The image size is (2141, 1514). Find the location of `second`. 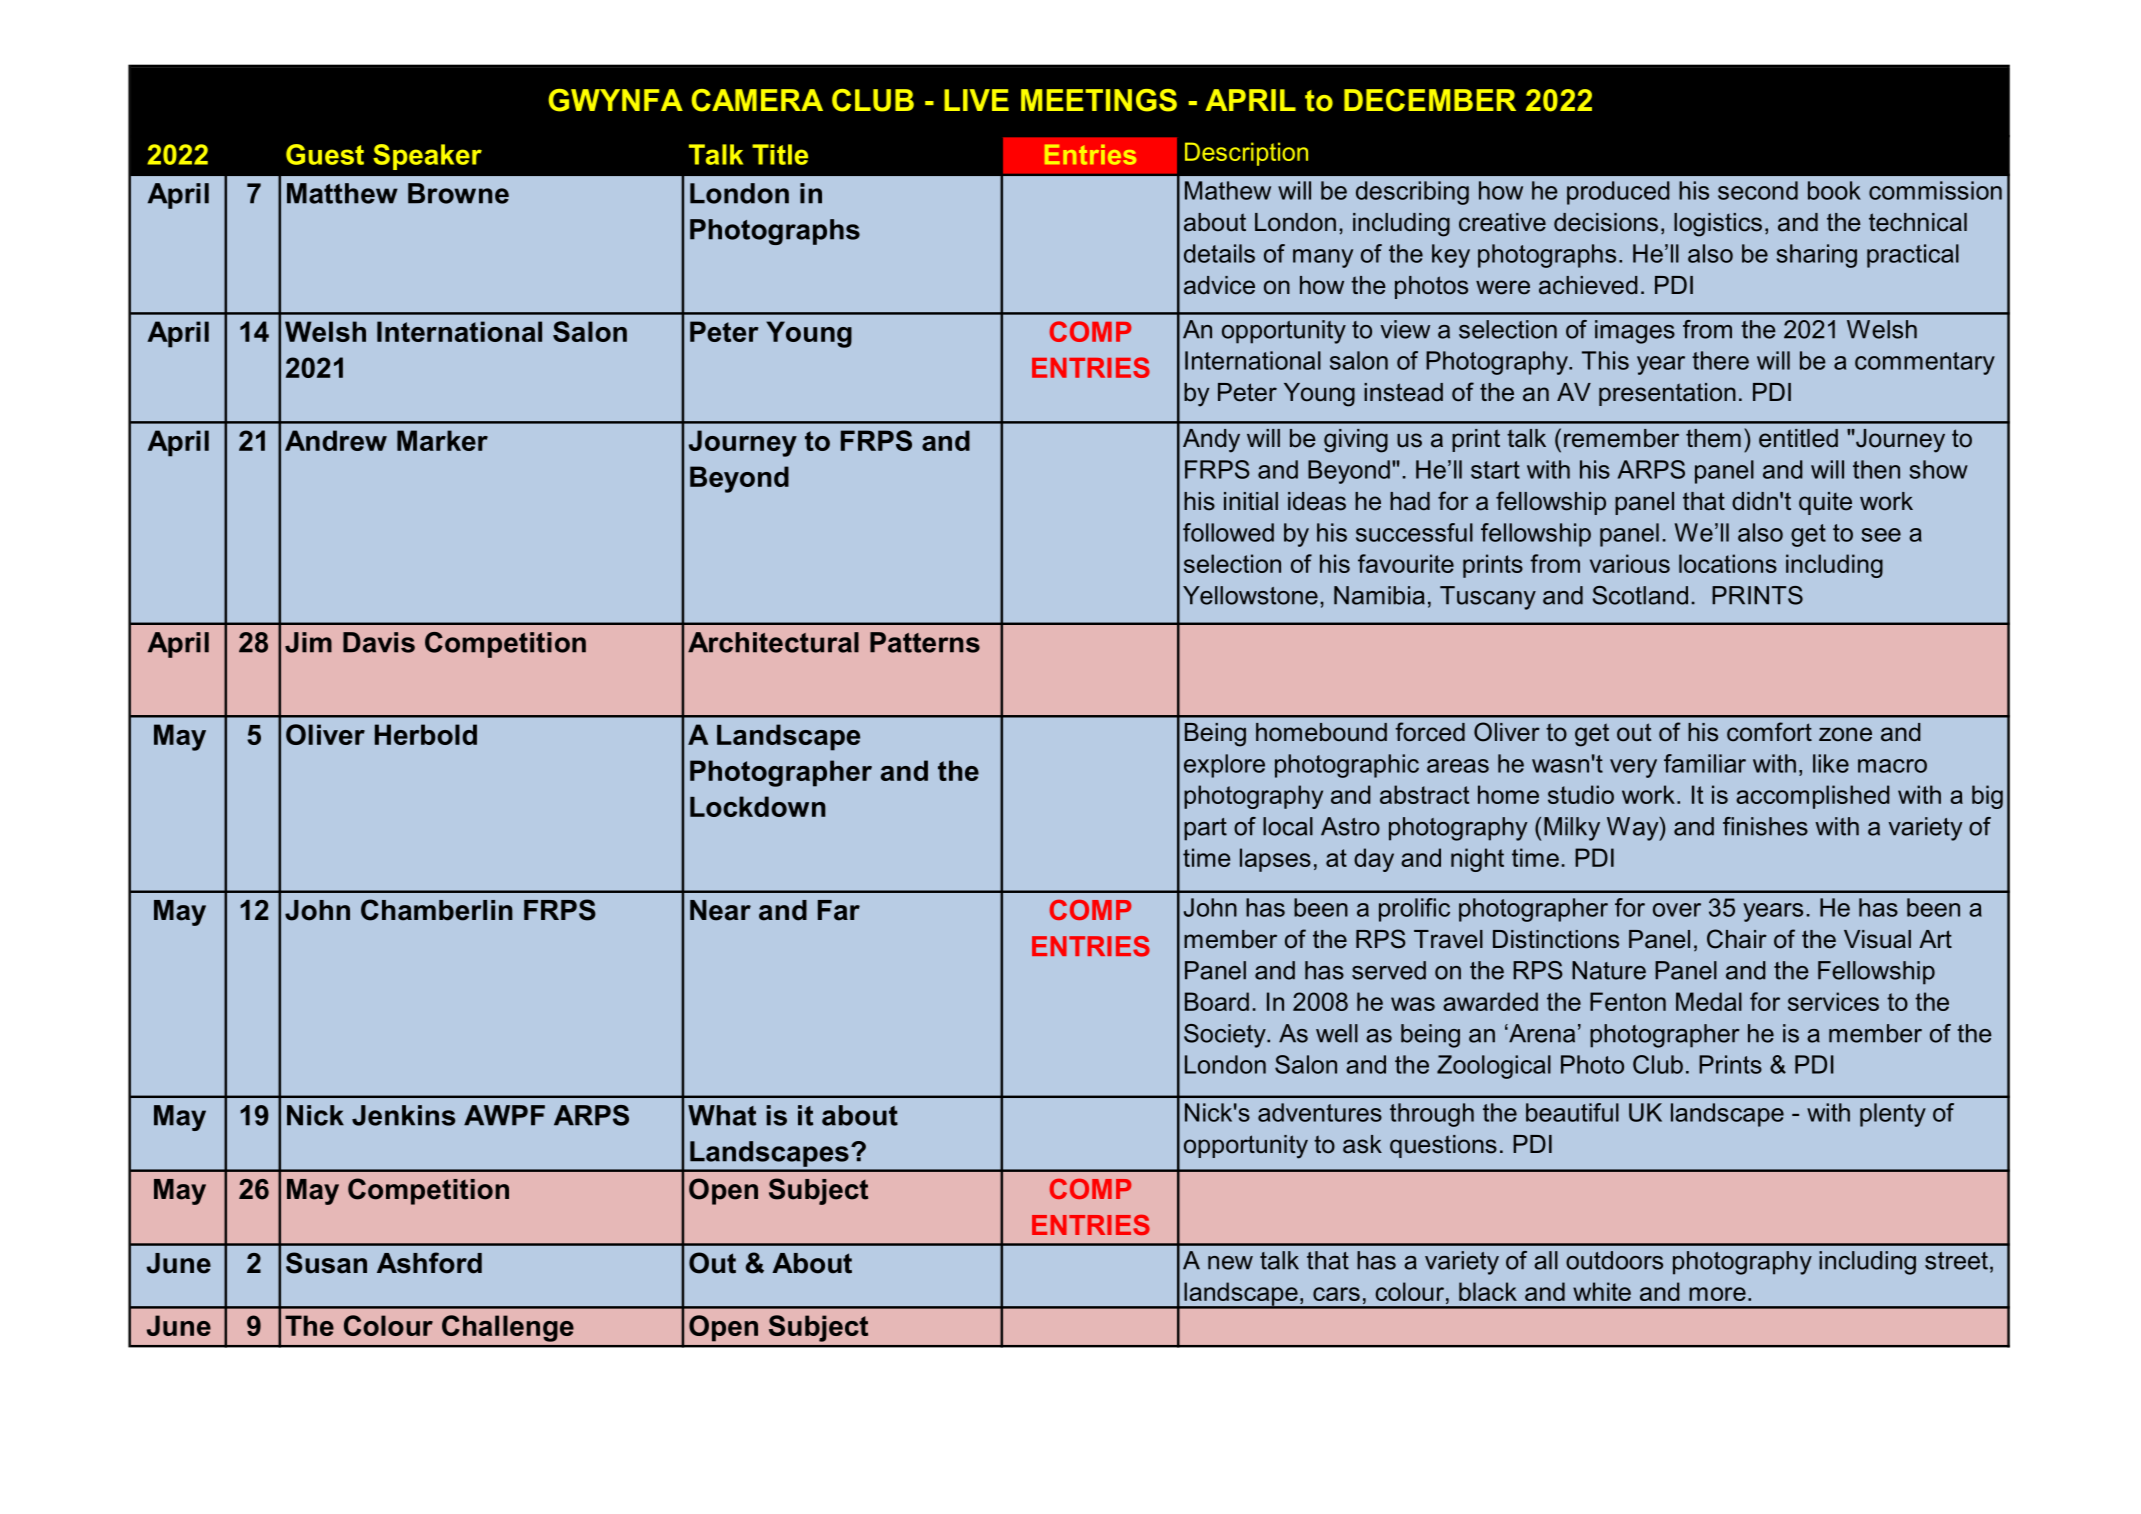

second is located at coordinates (1758, 190).
